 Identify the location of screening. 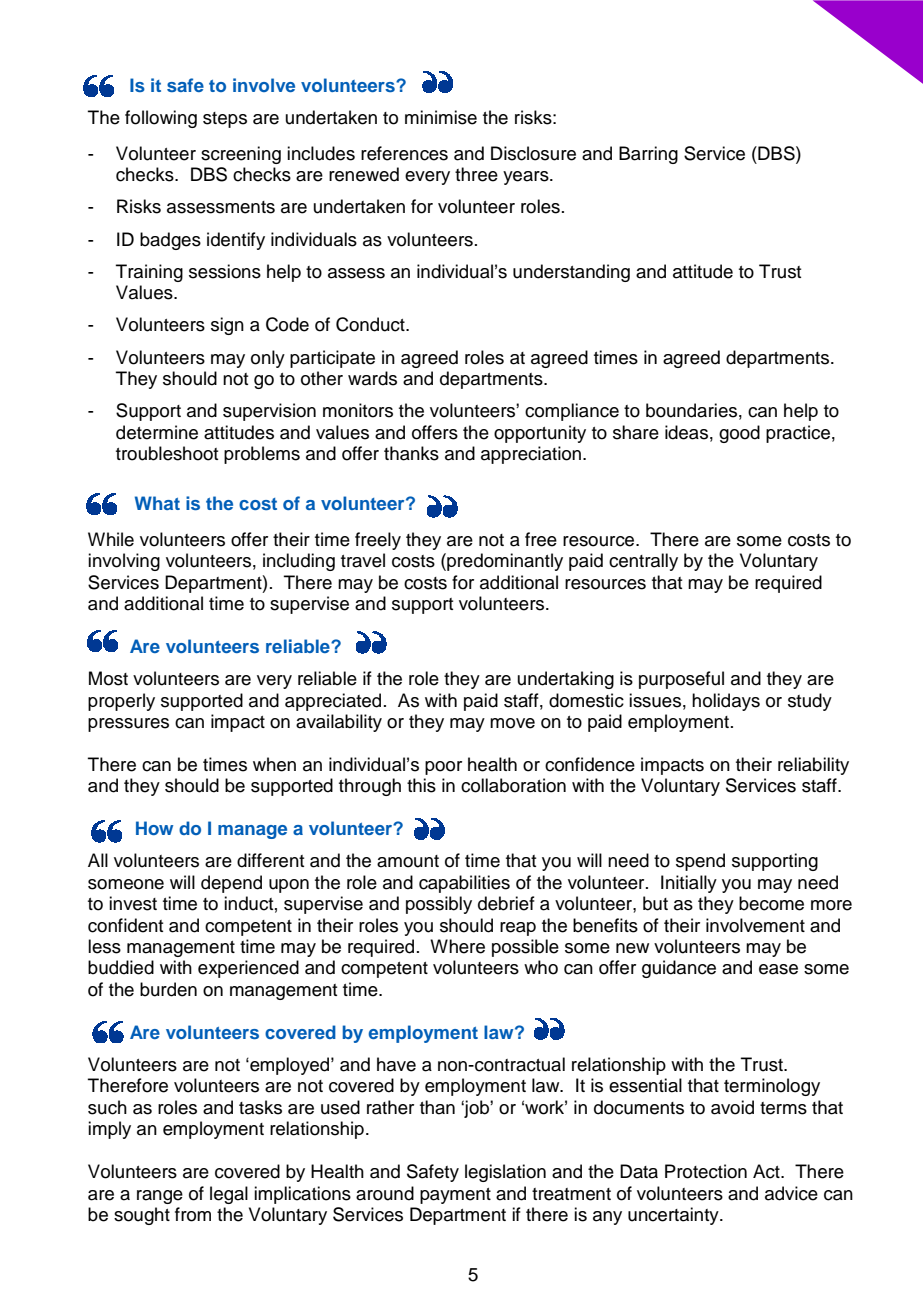
(241, 155).
